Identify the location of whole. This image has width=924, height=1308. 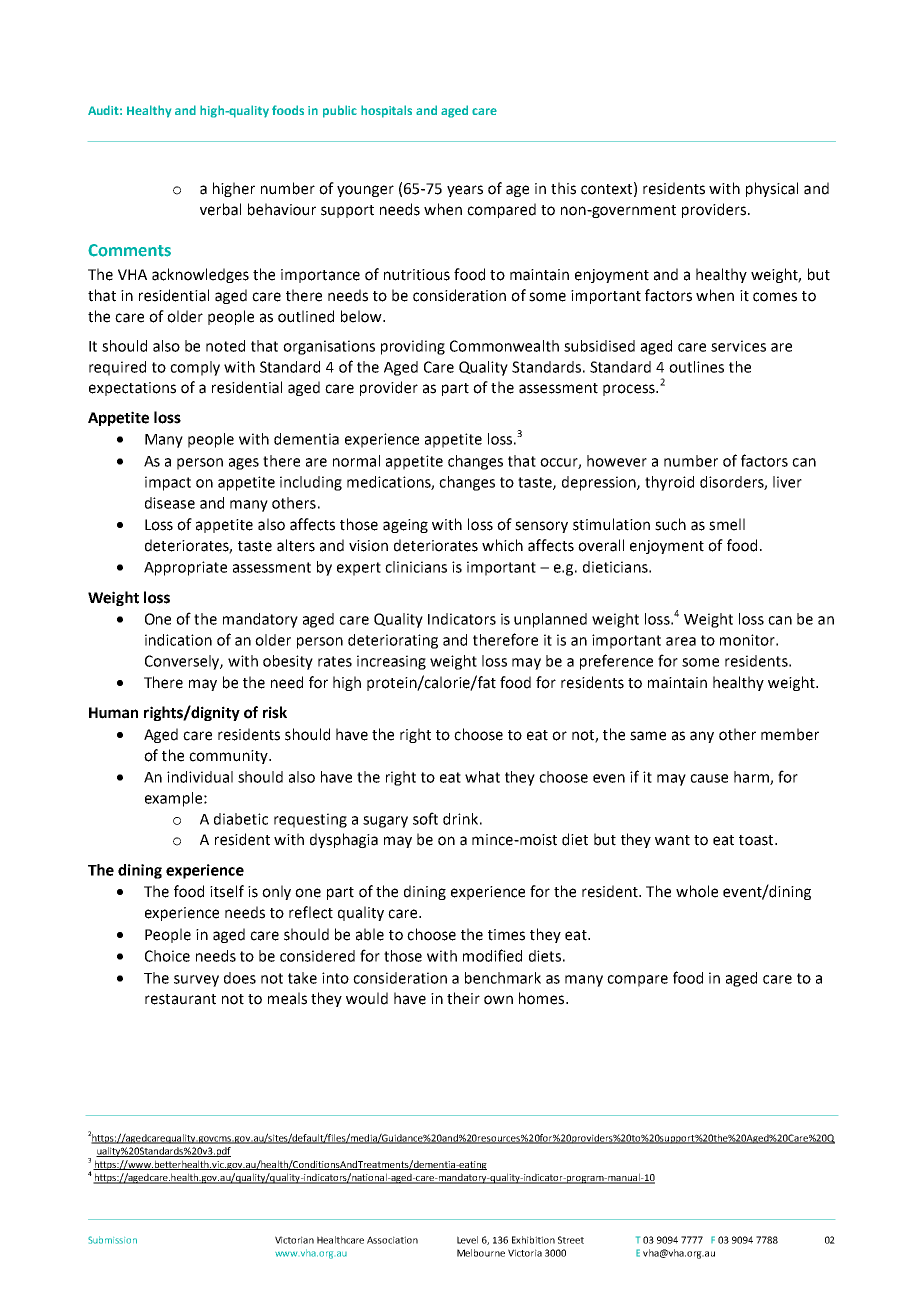
(697, 891).
